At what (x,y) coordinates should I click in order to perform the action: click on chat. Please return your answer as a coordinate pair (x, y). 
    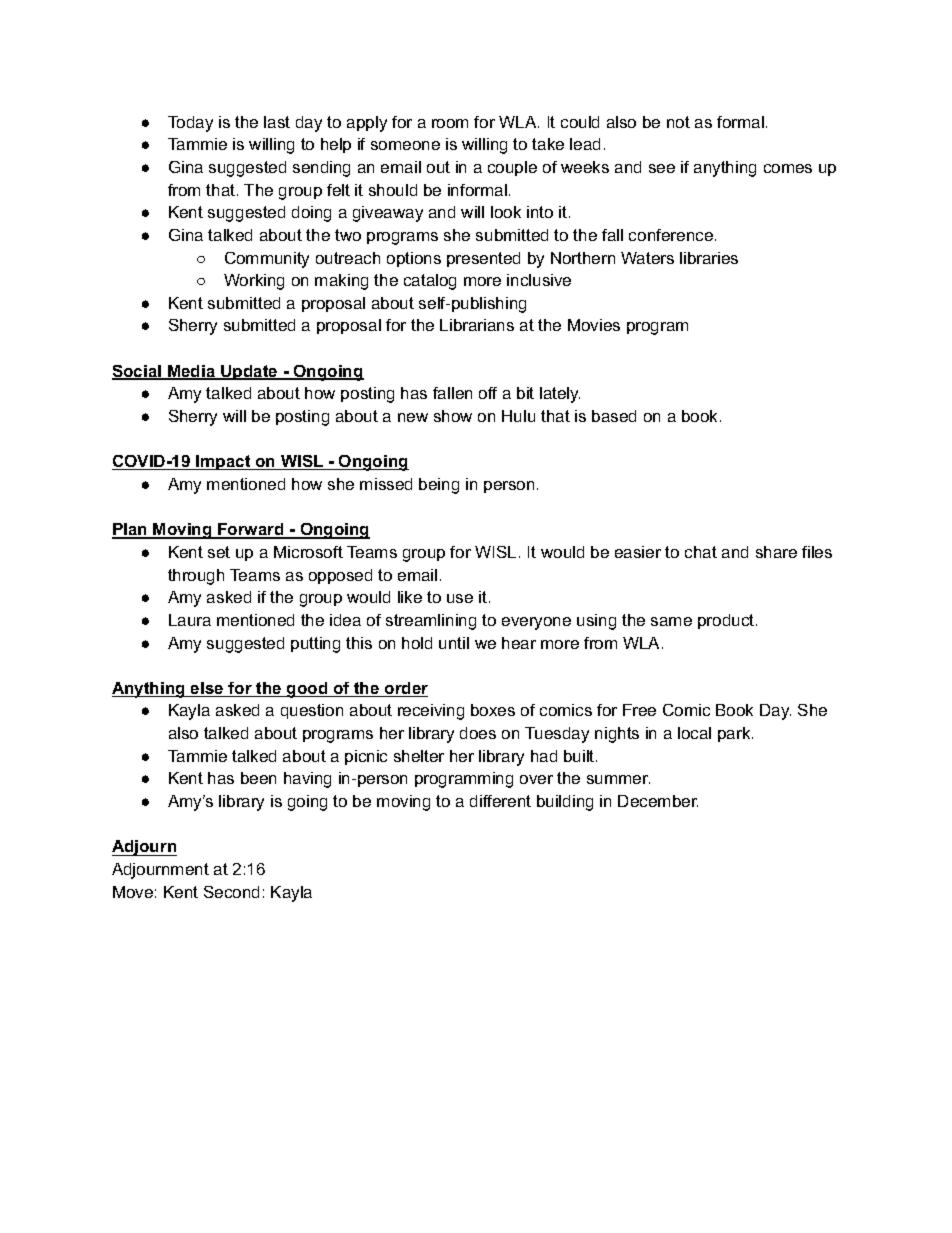
    Looking at the image, I should click on (701, 552).
